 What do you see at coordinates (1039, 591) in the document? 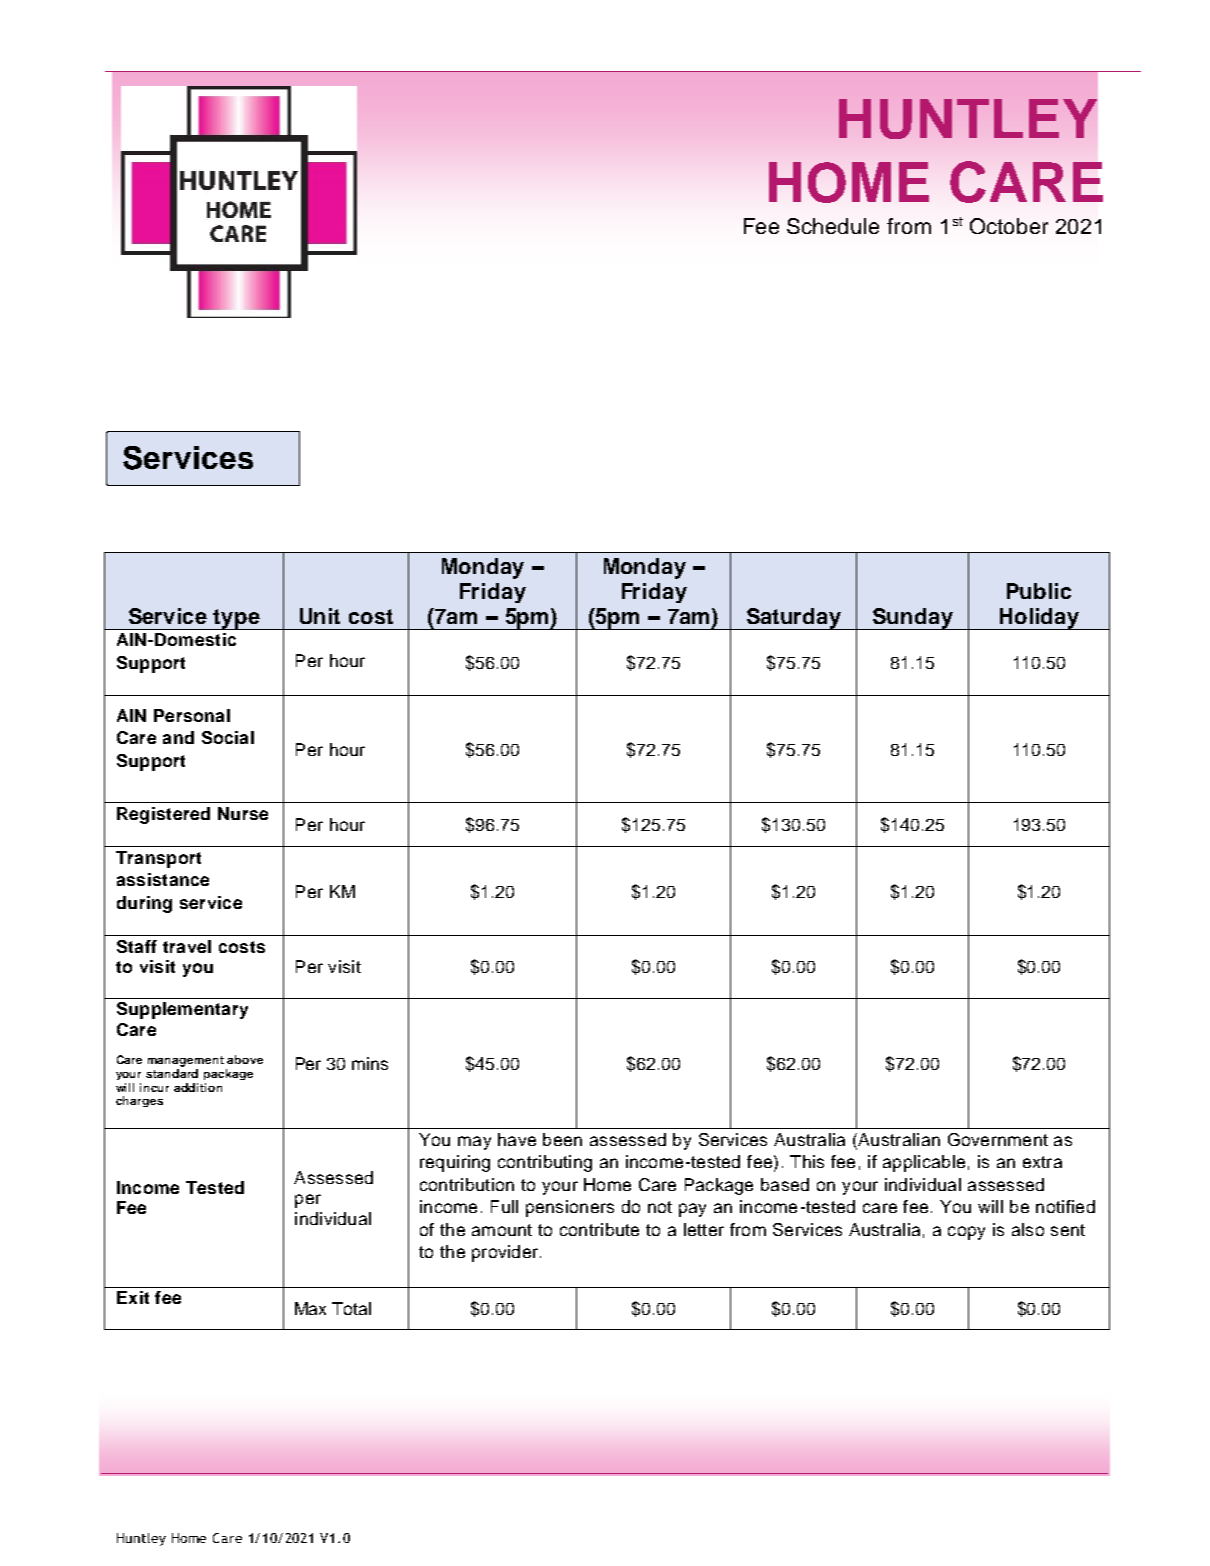
I see `Public` at bounding box center [1039, 591].
